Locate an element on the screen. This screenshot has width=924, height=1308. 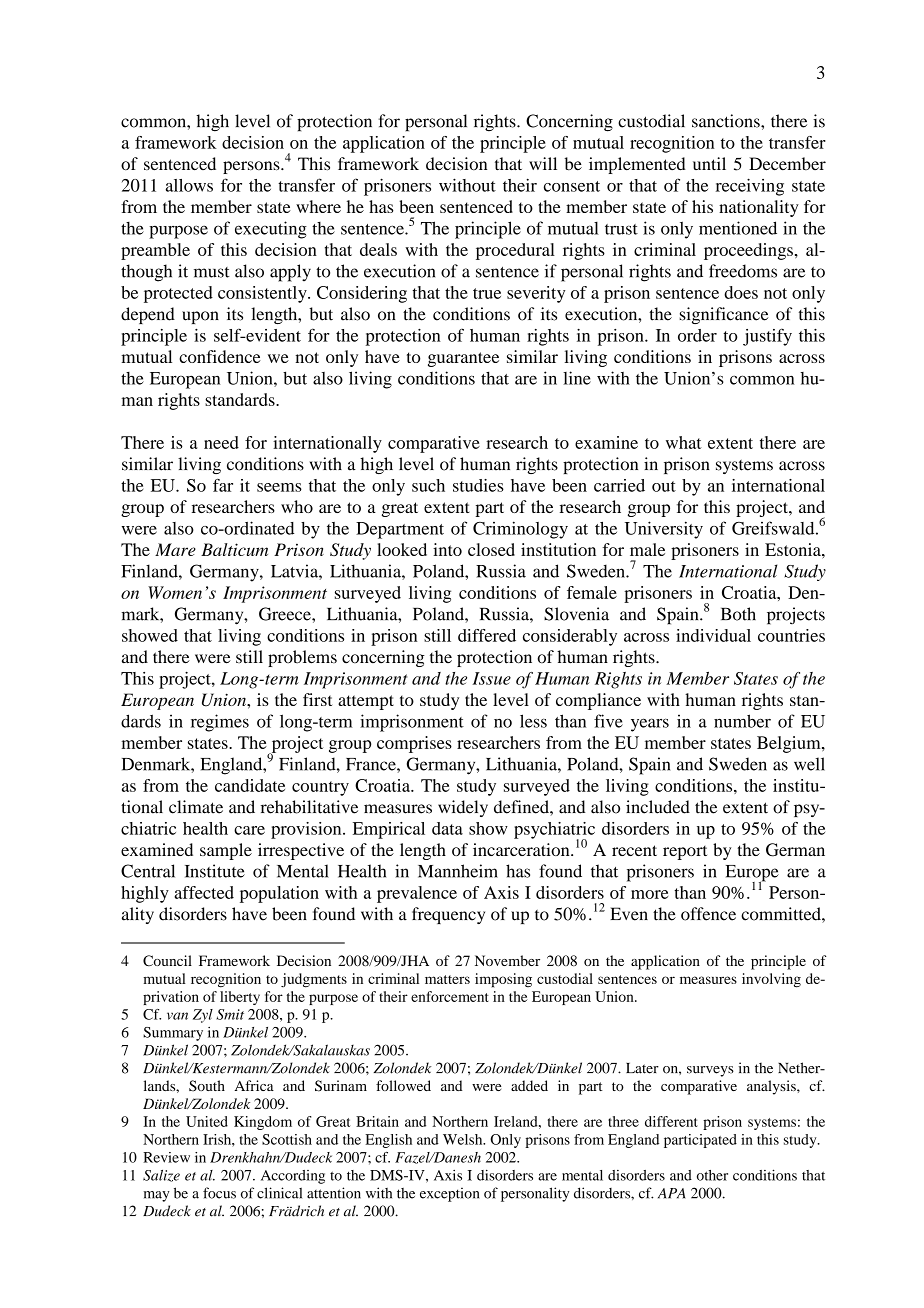
care is located at coordinates (249, 830).
